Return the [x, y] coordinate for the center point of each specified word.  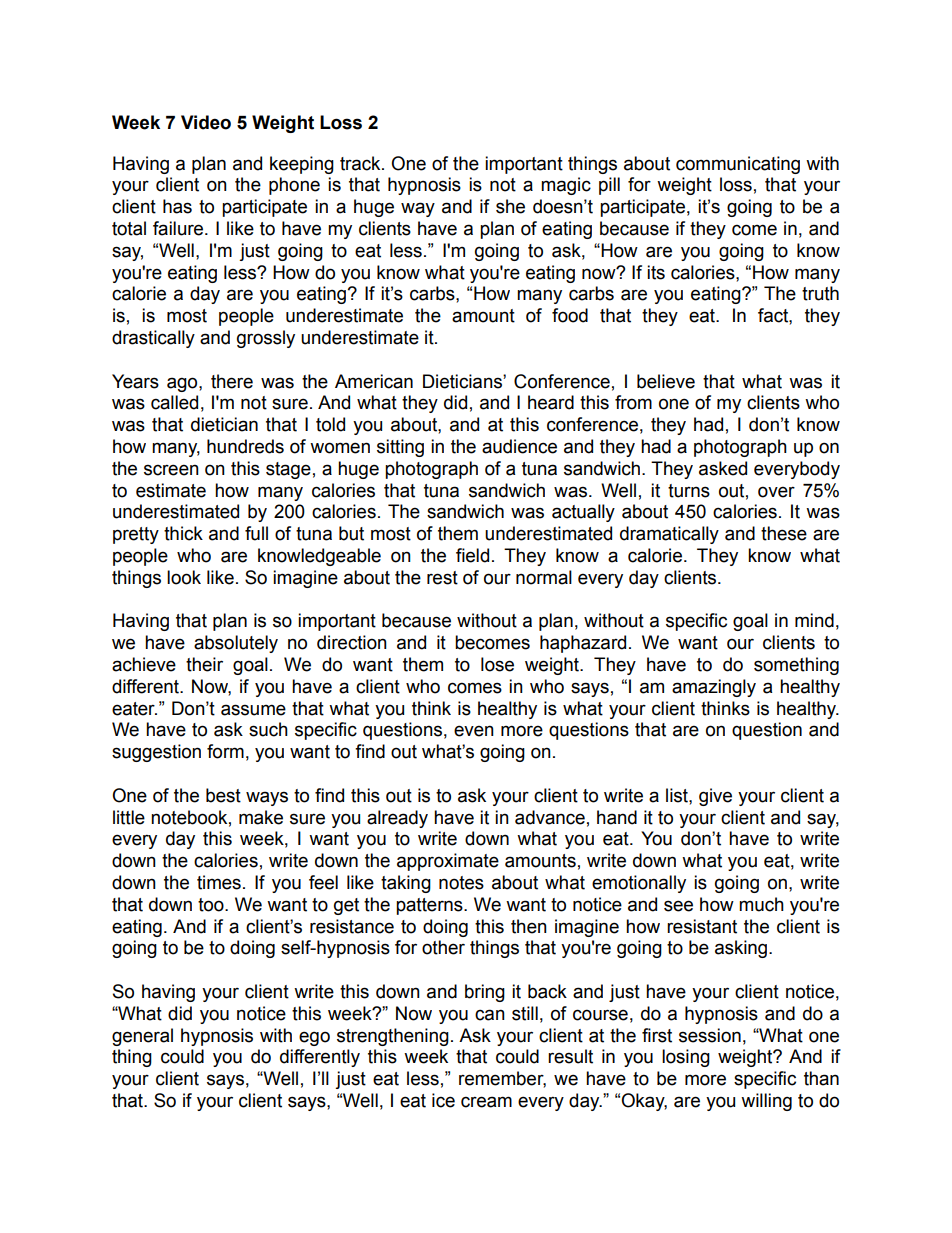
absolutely [236, 644]
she [510, 206]
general [142, 1037]
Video [206, 122]
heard [551, 402]
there [232, 381]
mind [814, 620]
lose [497, 664]
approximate [448, 862]
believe [666, 381]
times [219, 882]
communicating [738, 165]
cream [486, 1102]
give [715, 797]
